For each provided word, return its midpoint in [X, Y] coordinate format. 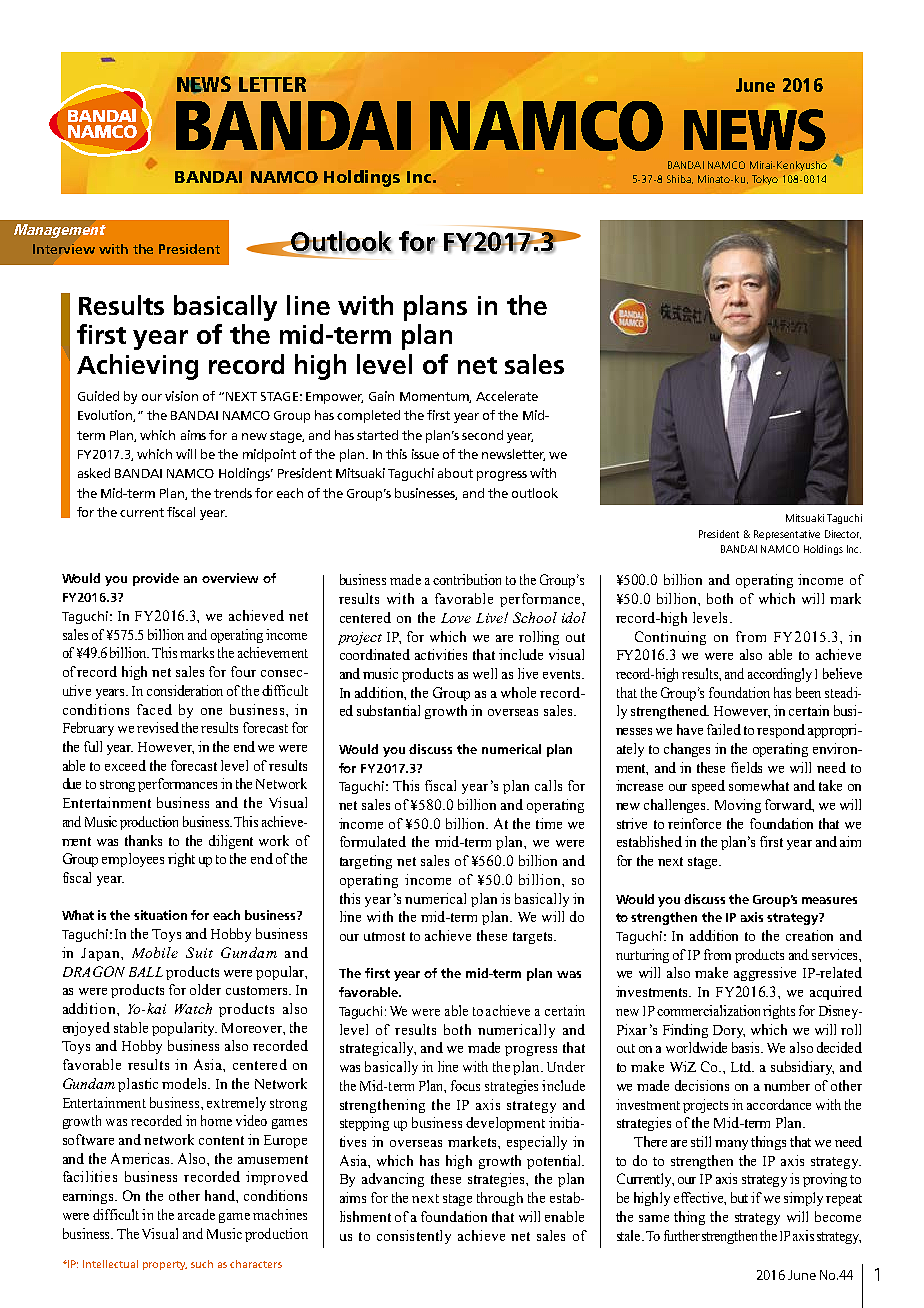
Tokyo [765, 180]
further [682, 1235]
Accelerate [507, 396]
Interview [64, 249]
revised [158, 727]
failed [724, 729]
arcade [196, 1214]
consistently [414, 1237]
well [485, 673]
